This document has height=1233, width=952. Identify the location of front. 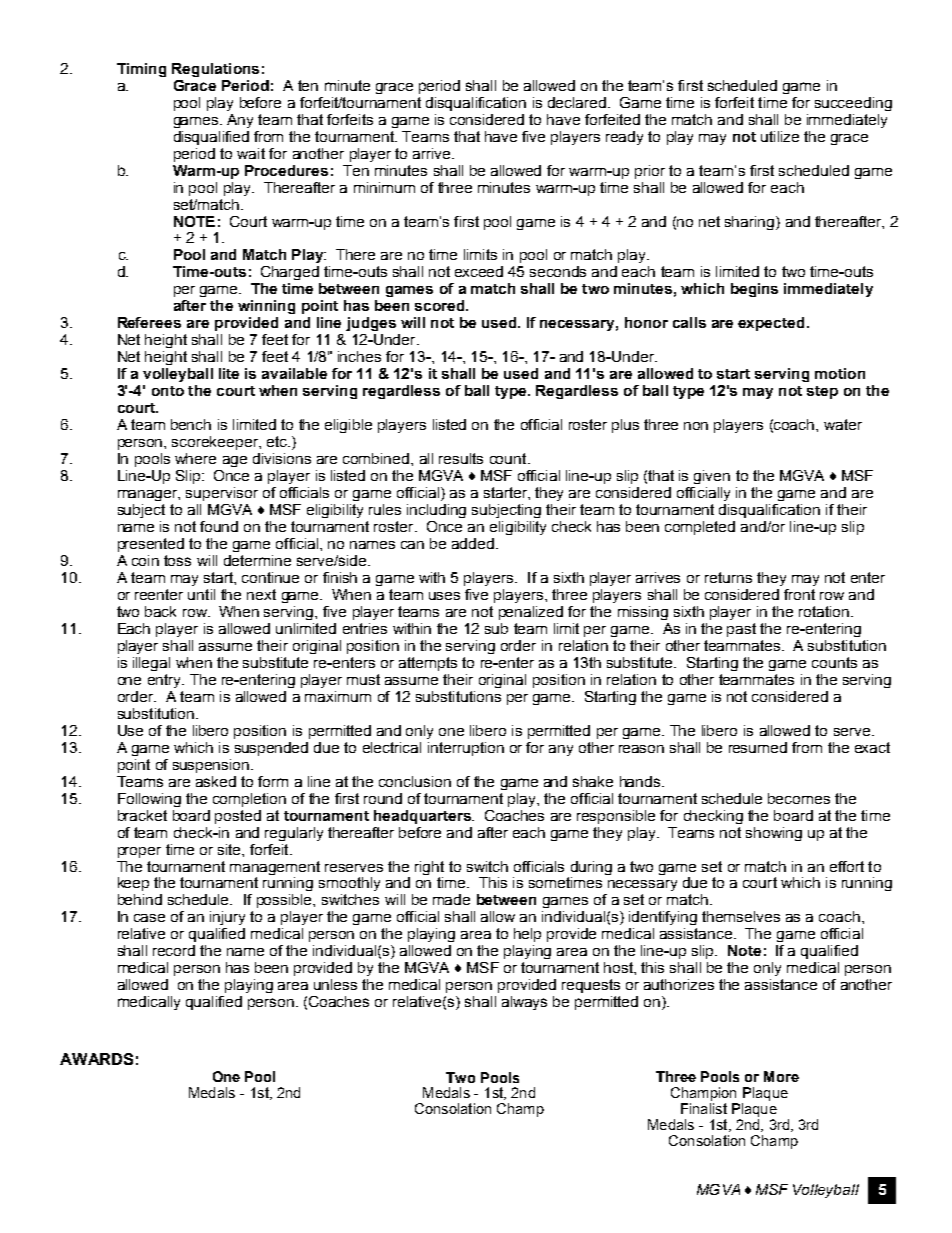
(799, 594).
